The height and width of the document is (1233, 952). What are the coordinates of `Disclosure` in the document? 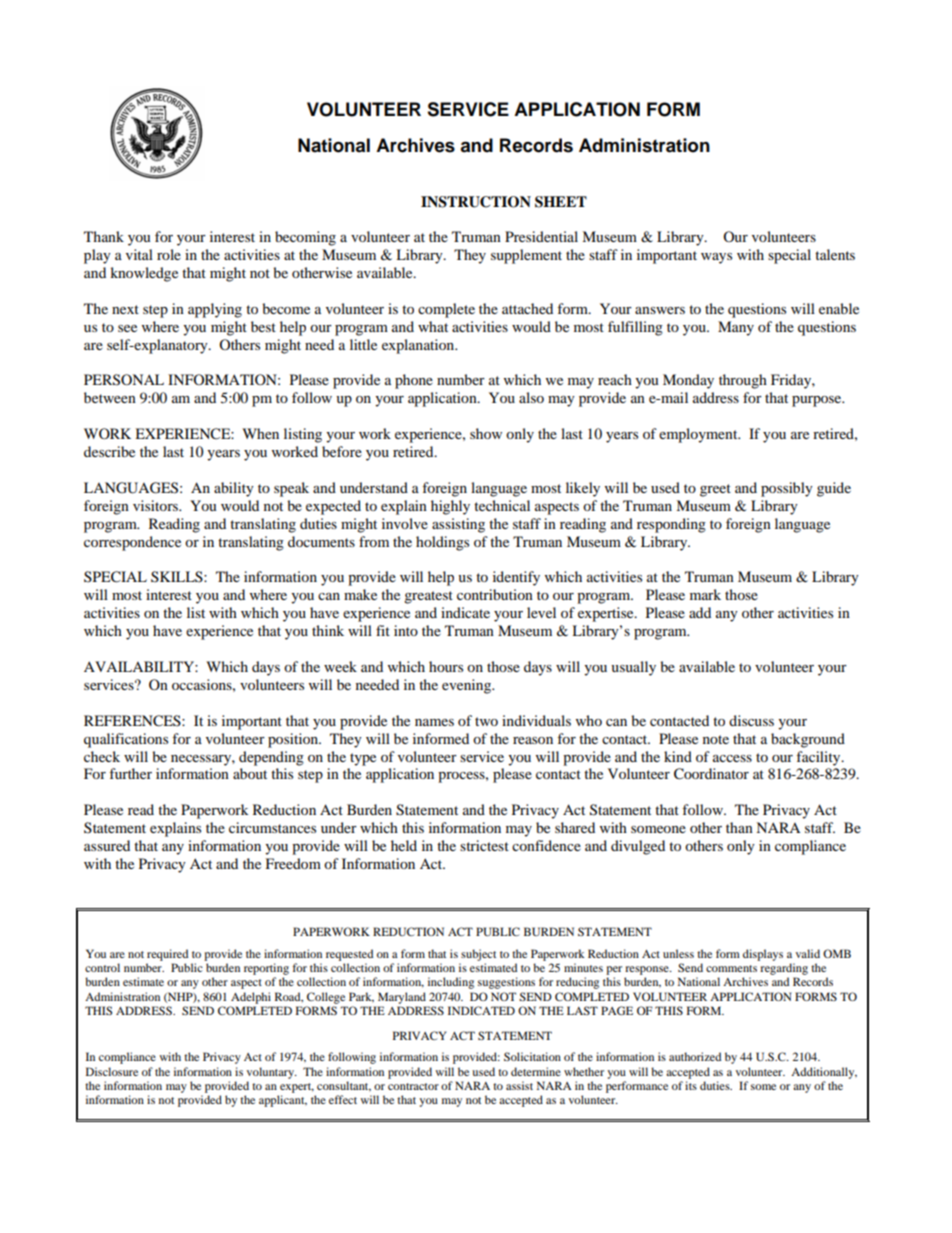 It's located at (112, 1071).
